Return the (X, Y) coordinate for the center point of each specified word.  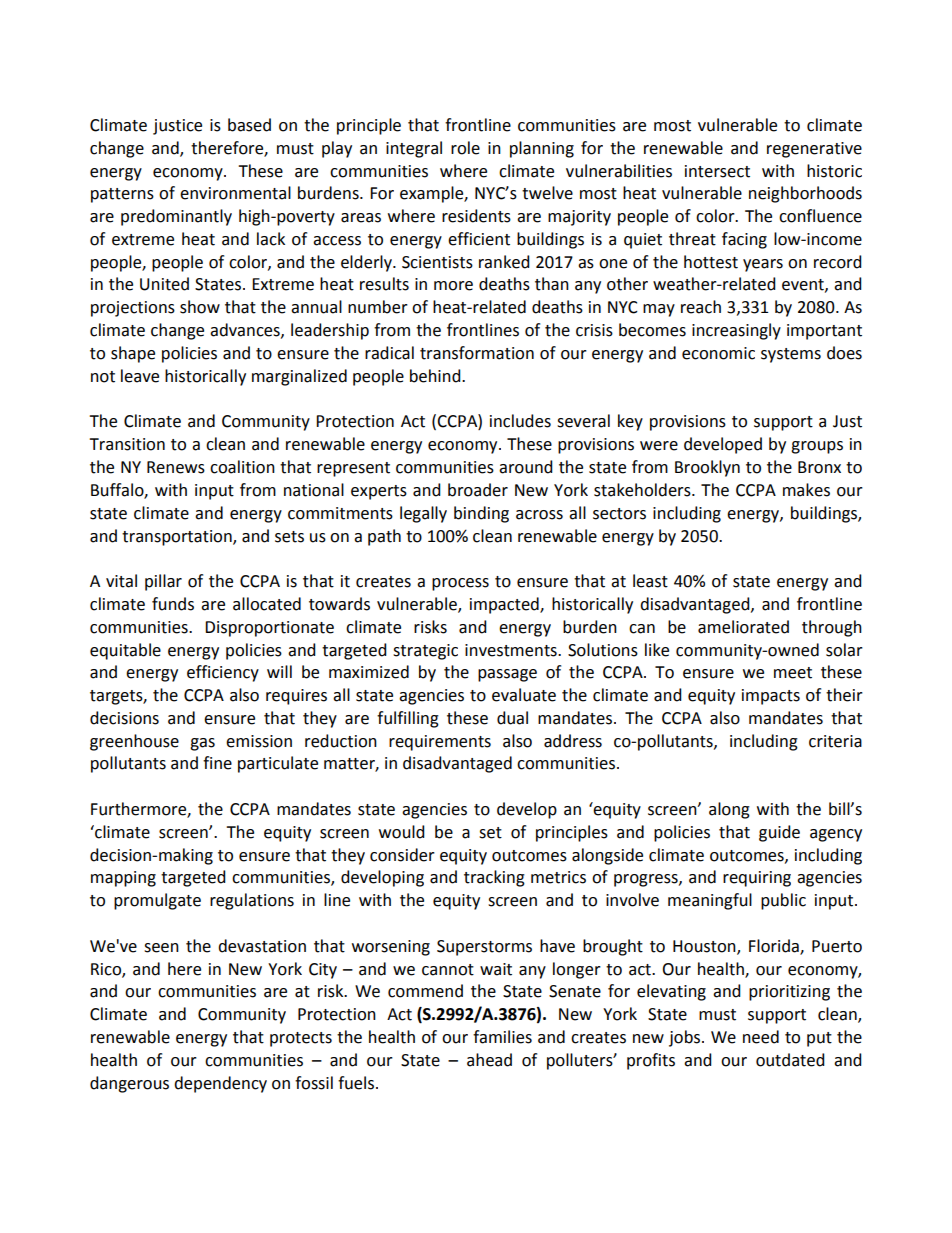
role (465, 148)
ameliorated (743, 627)
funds (173, 604)
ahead (489, 1060)
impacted (505, 605)
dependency (220, 1084)
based (249, 125)
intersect (717, 171)
